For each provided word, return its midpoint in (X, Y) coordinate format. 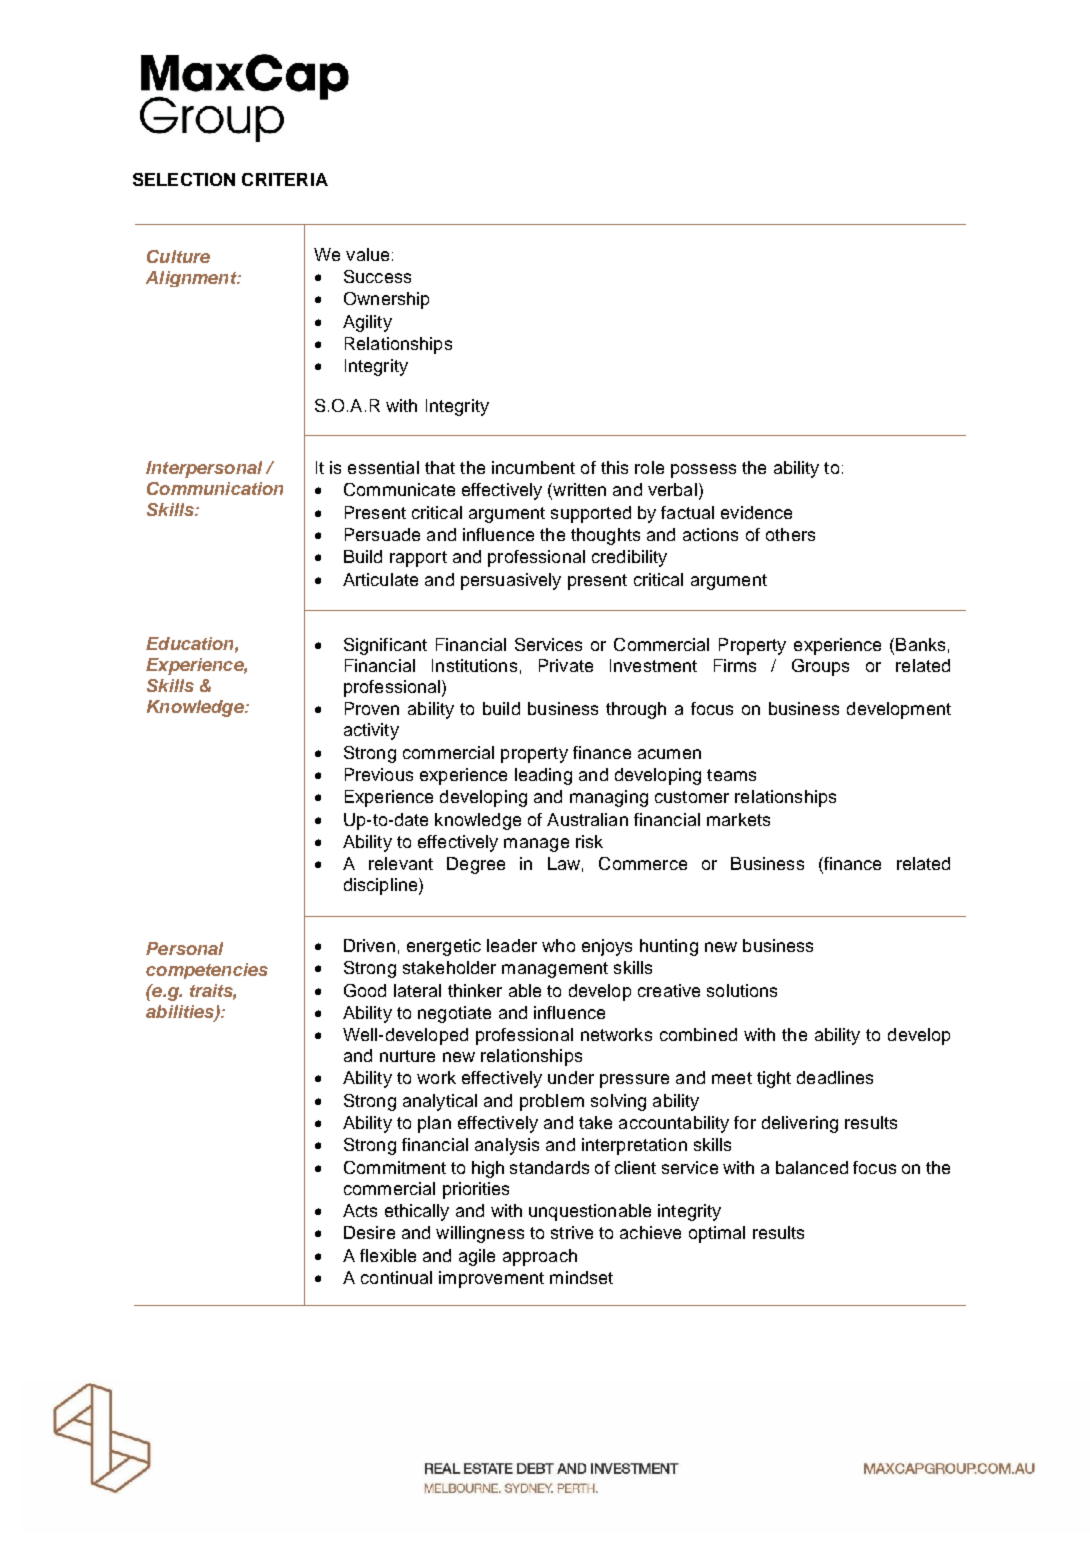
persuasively (511, 581)
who (558, 945)
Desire (369, 1232)
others (790, 534)
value (367, 254)
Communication (215, 488)
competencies (207, 971)
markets (738, 819)
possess (703, 471)
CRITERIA (285, 179)
